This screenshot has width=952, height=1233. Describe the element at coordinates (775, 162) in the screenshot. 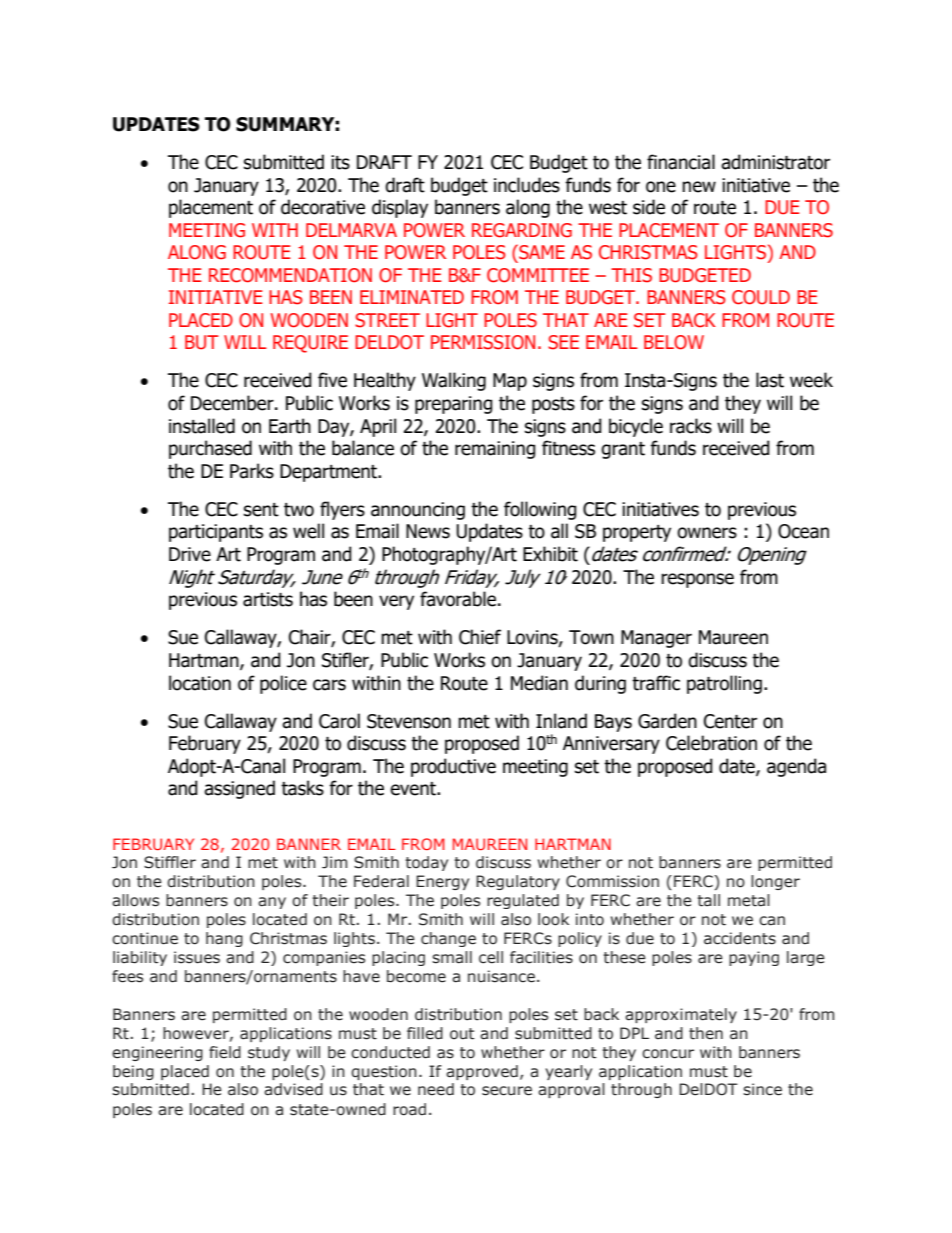

I see `administrator` at that location.
